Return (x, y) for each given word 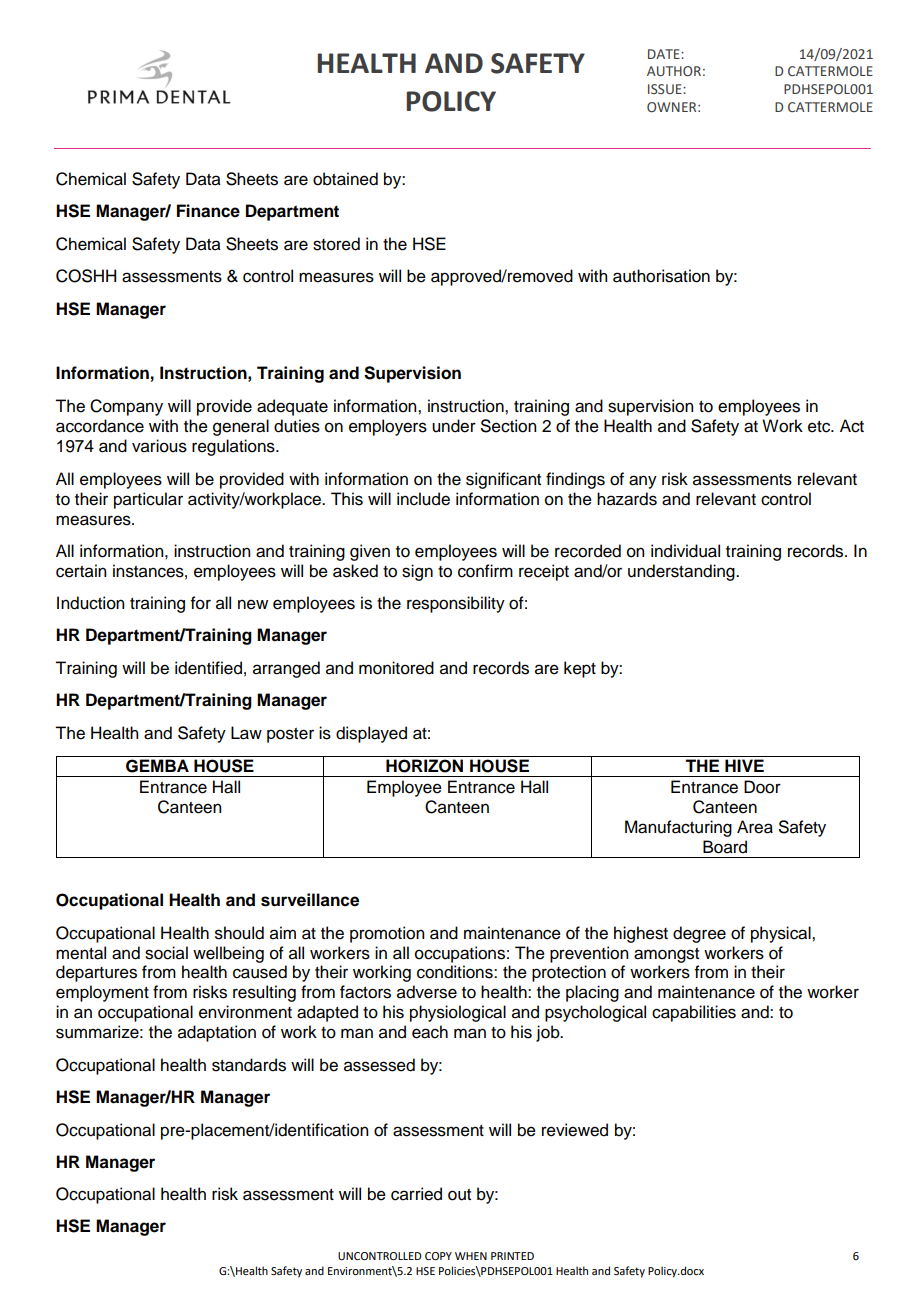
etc (820, 427)
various (159, 446)
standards (249, 1065)
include (423, 499)
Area (755, 827)
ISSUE (666, 89)
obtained (345, 179)
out (459, 1195)
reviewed (575, 1130)
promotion (387, 934)
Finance (208, 211)
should (239, 933)
